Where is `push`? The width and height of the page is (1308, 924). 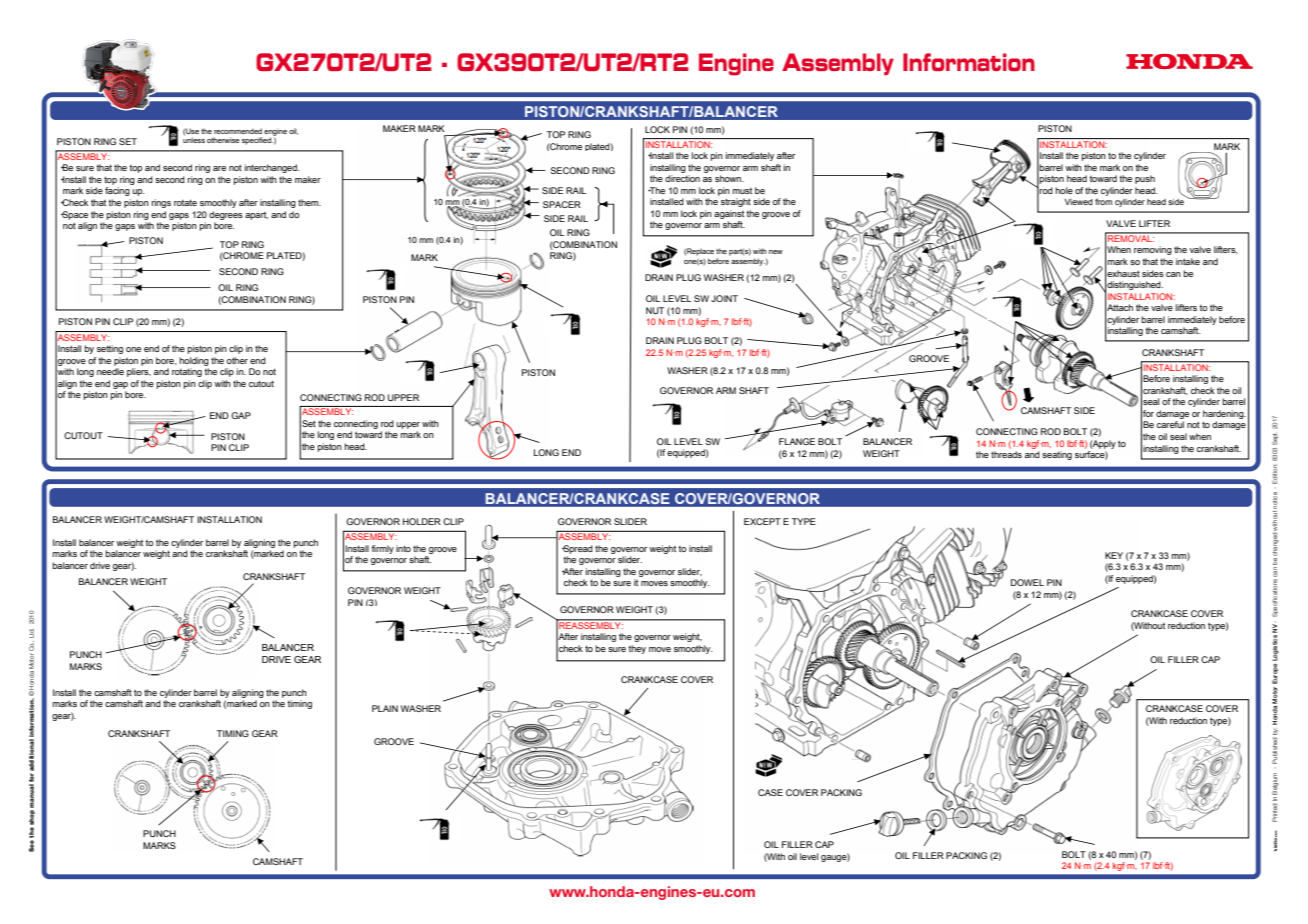 push is located at coordinates (1145, 179).
